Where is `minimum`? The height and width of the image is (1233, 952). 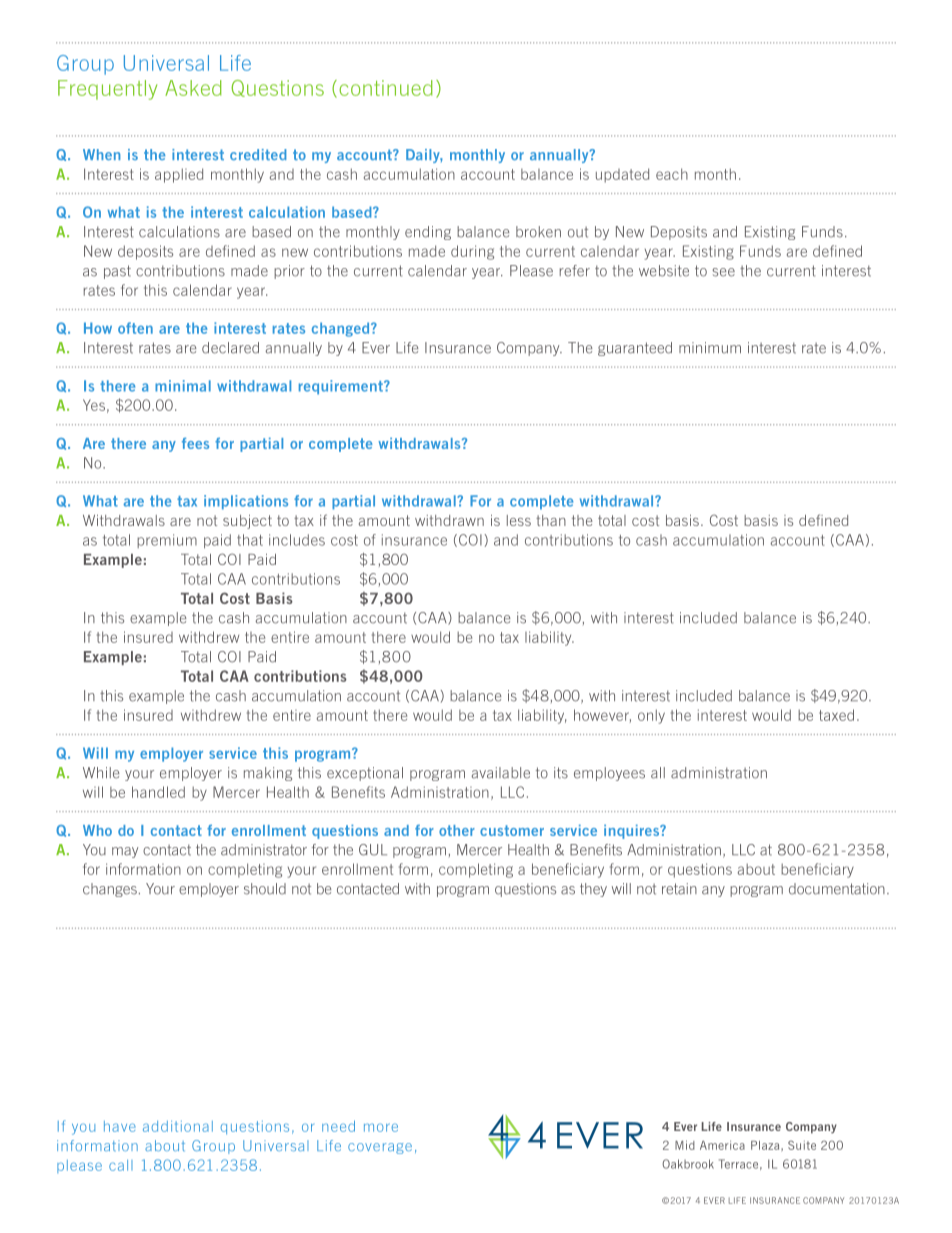
minimum is located at coordinates (710, 348).
